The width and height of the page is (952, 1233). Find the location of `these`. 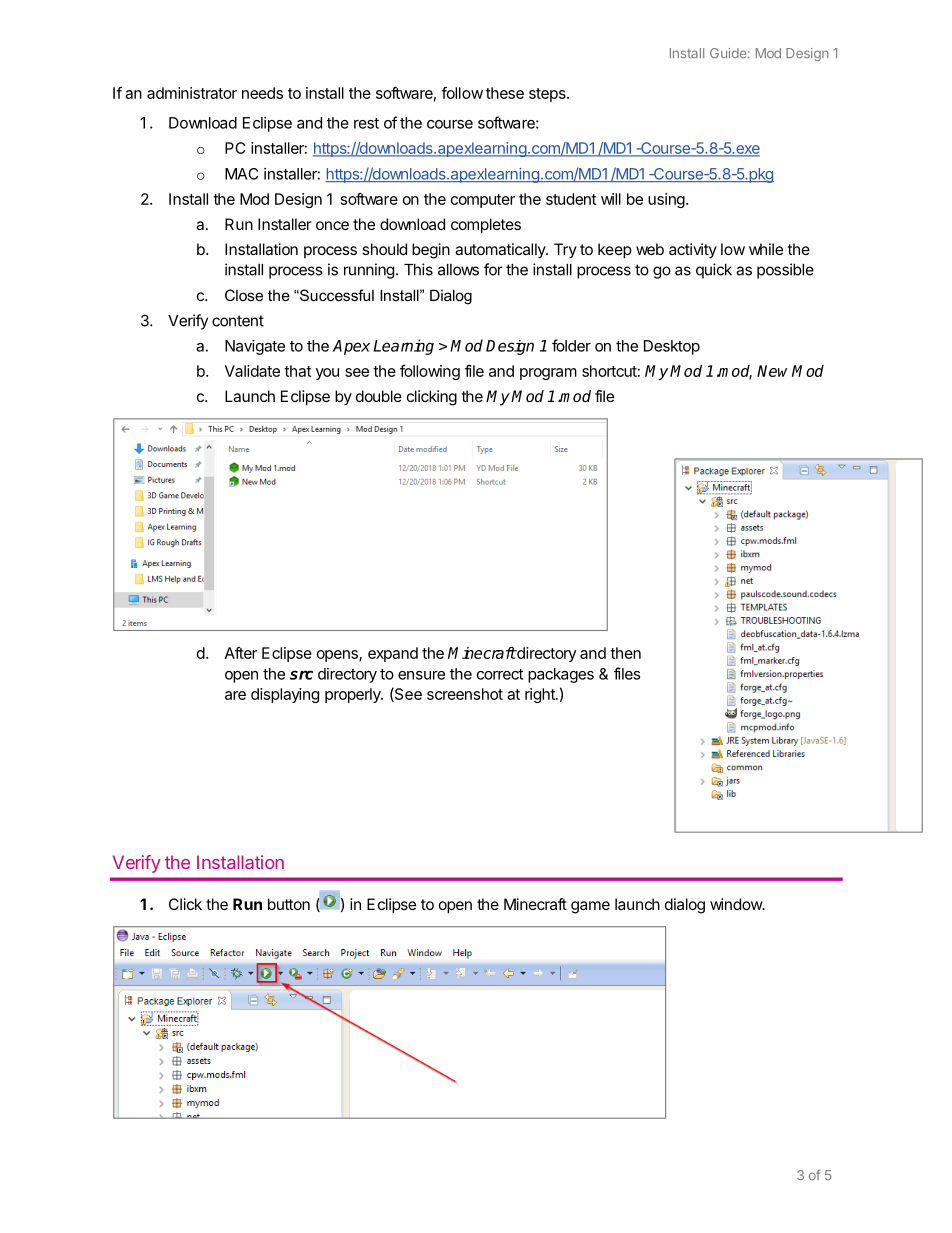

these is located at coordinates (505, 93).
